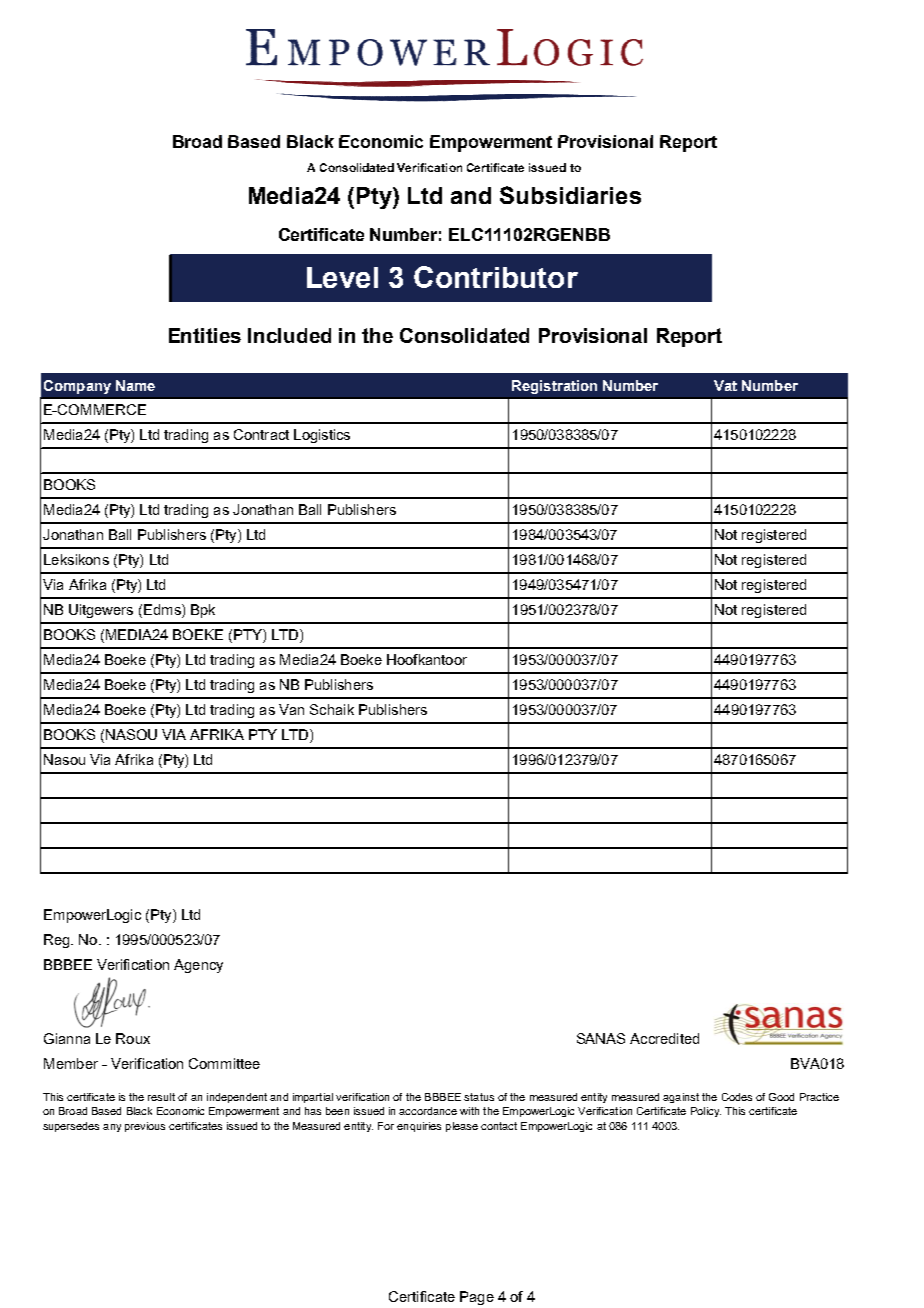 This screenshot has width=924, height=1308. I want to click on Entities, so click(205, 335).
